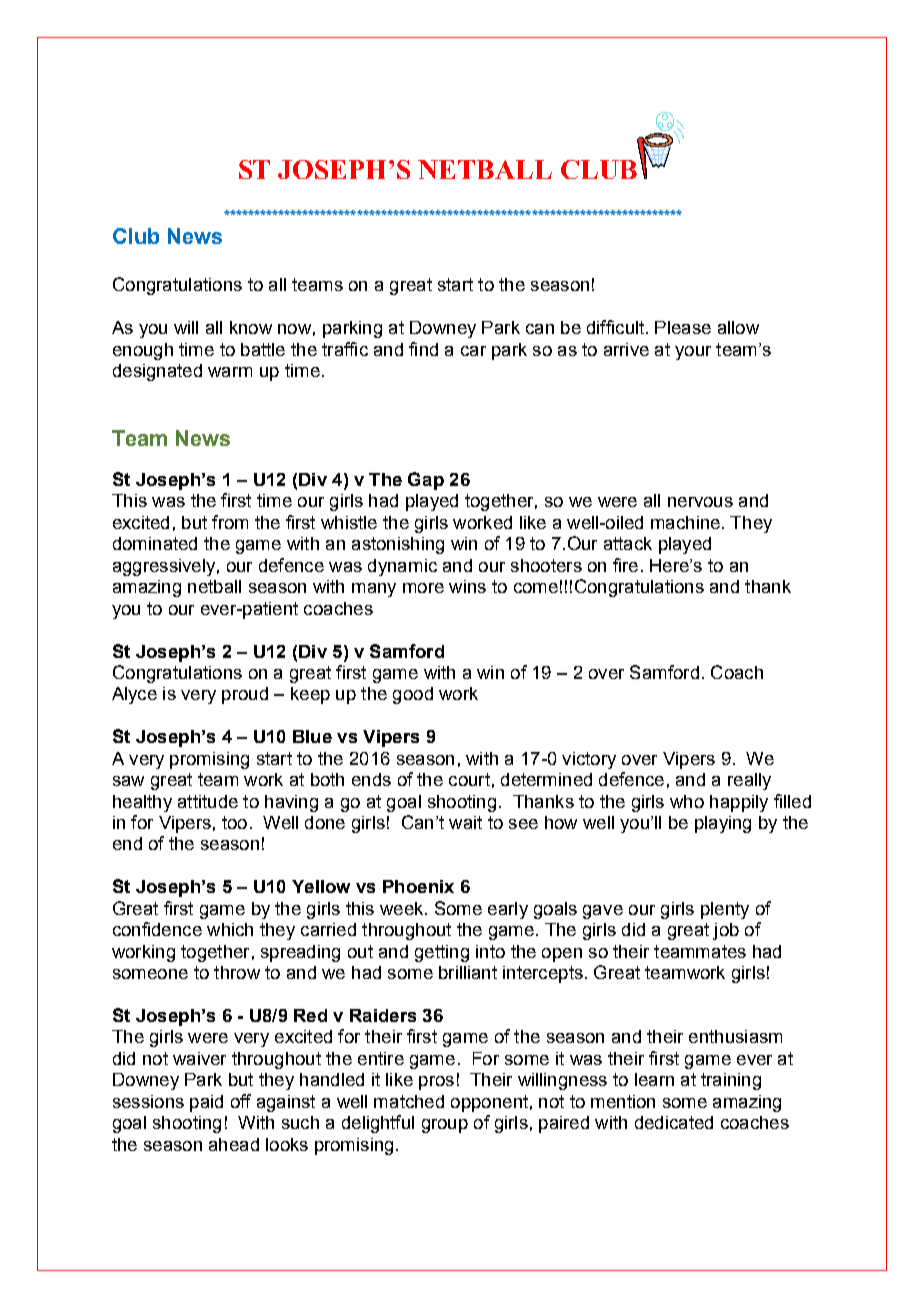 Image resolution: width=924 pixels, height=1308 pixels. Describe the element at coordinates (693, 353) in the screenshot. I see `your` at that location.
